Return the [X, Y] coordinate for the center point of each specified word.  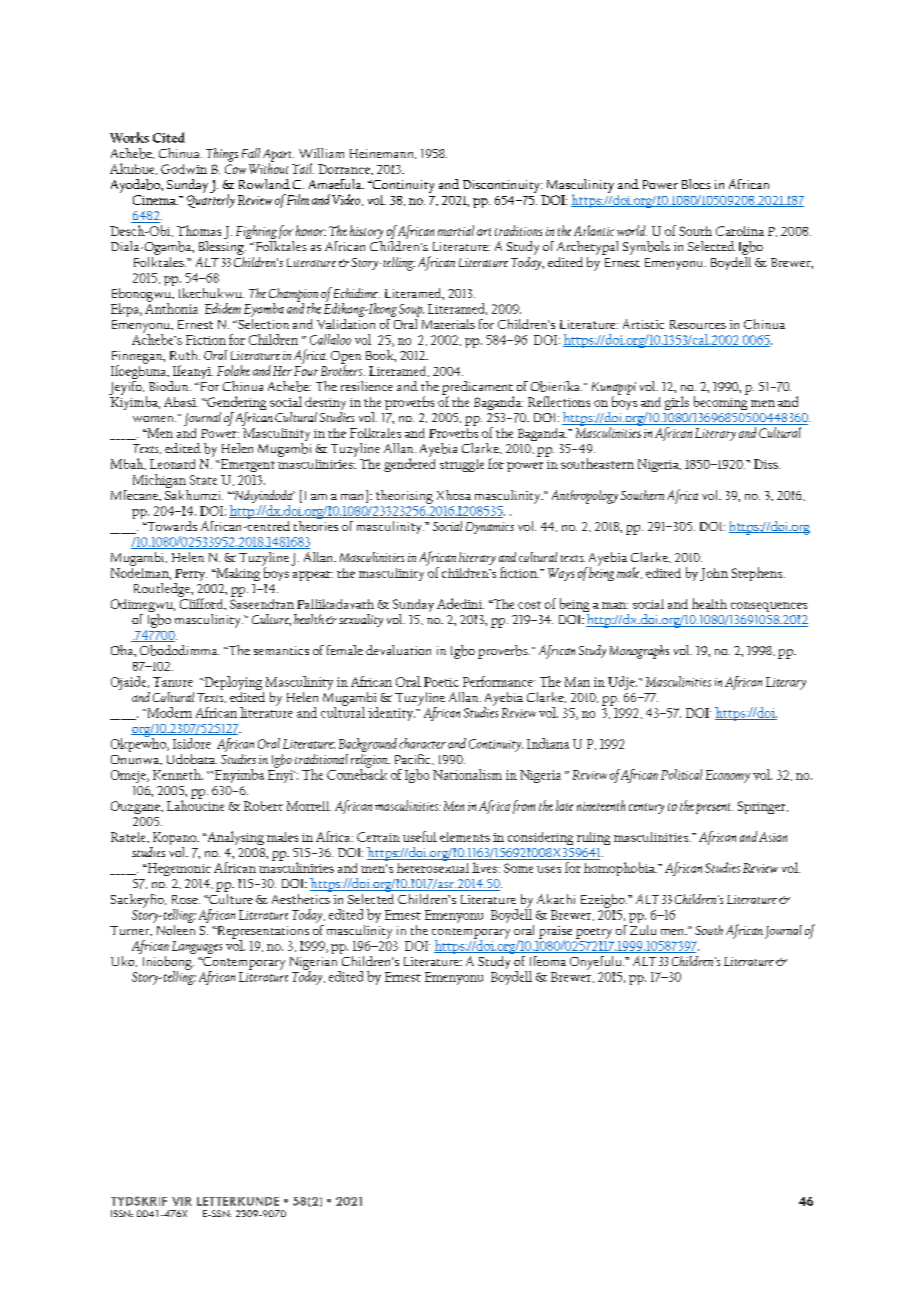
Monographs [639, 652]
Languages [197, 947]
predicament [478, 389]
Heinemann [383, 154]
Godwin [184, 169]
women [154, 419]
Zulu [643, 928]
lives [486, 867]
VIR [182, 1201]
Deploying [232, 683]
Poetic [441, 682]
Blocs [696, 184]
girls [677, 403]
